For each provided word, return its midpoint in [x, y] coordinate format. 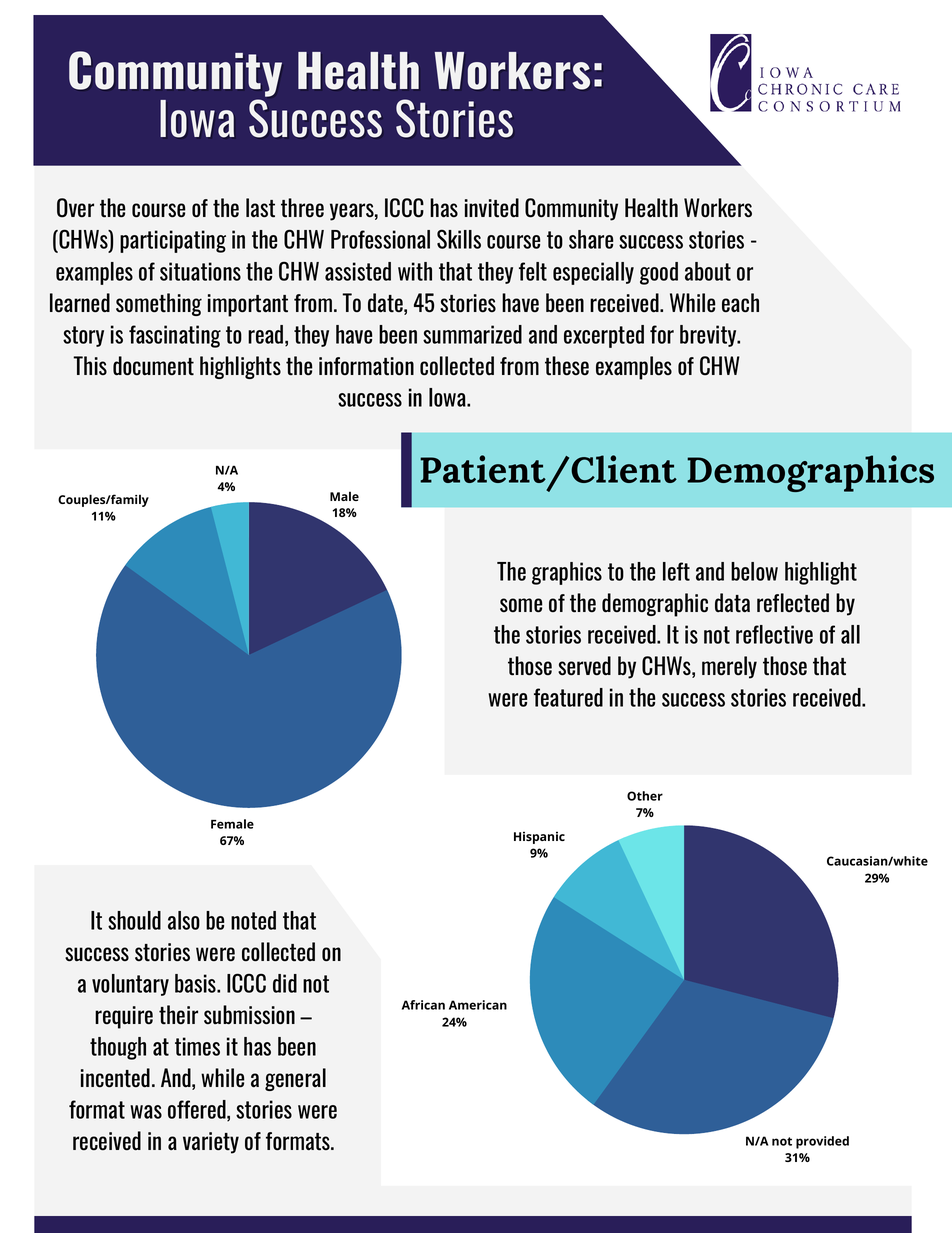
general [295, 1079]
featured [568, 697]
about [708, 271]
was [146, 1112]
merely [729, 667]
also [184, 920]
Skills [459, 239]
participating [173, 241]
